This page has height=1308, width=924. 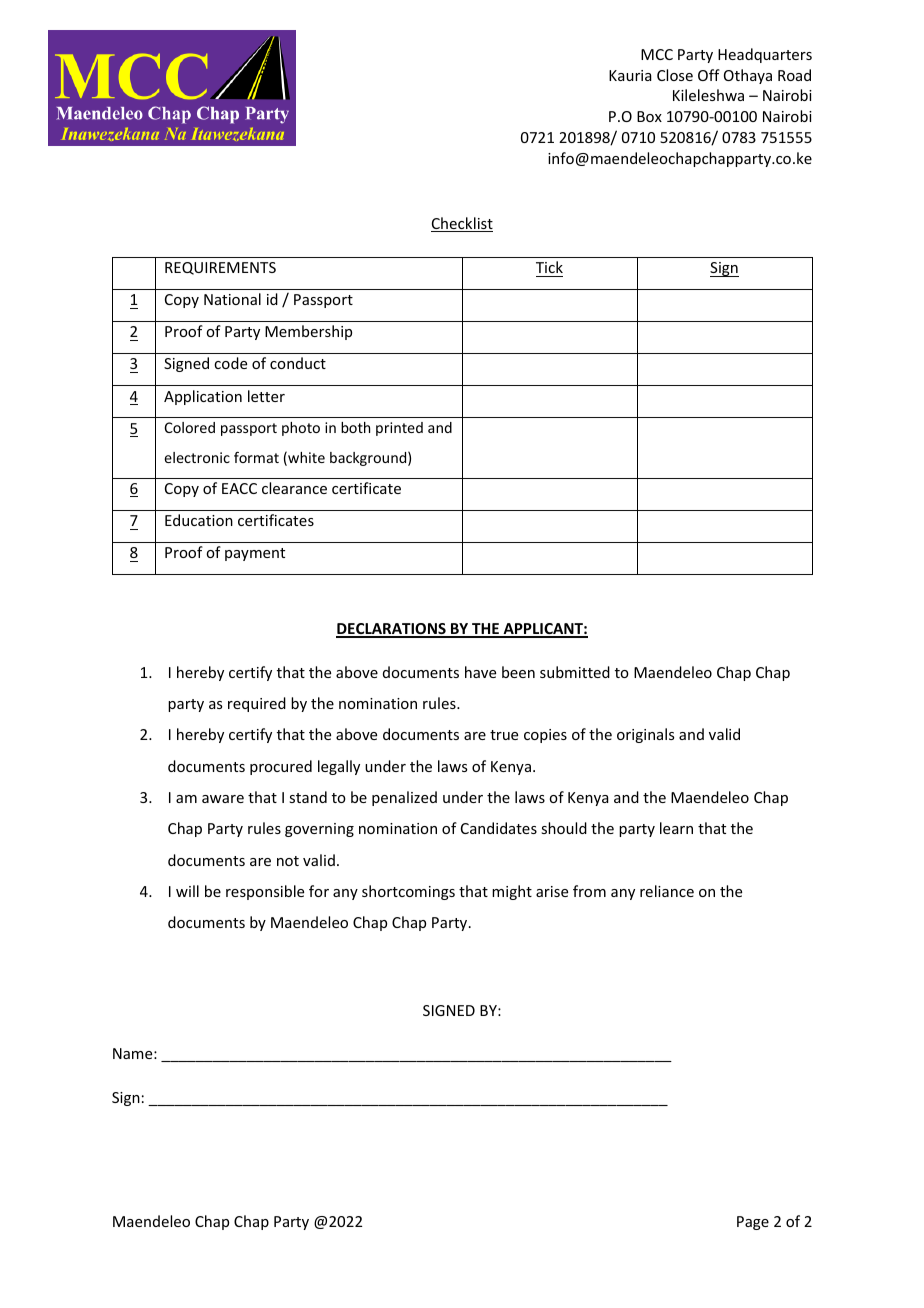 I want to click on responsible, so click(x=265, y=892).
